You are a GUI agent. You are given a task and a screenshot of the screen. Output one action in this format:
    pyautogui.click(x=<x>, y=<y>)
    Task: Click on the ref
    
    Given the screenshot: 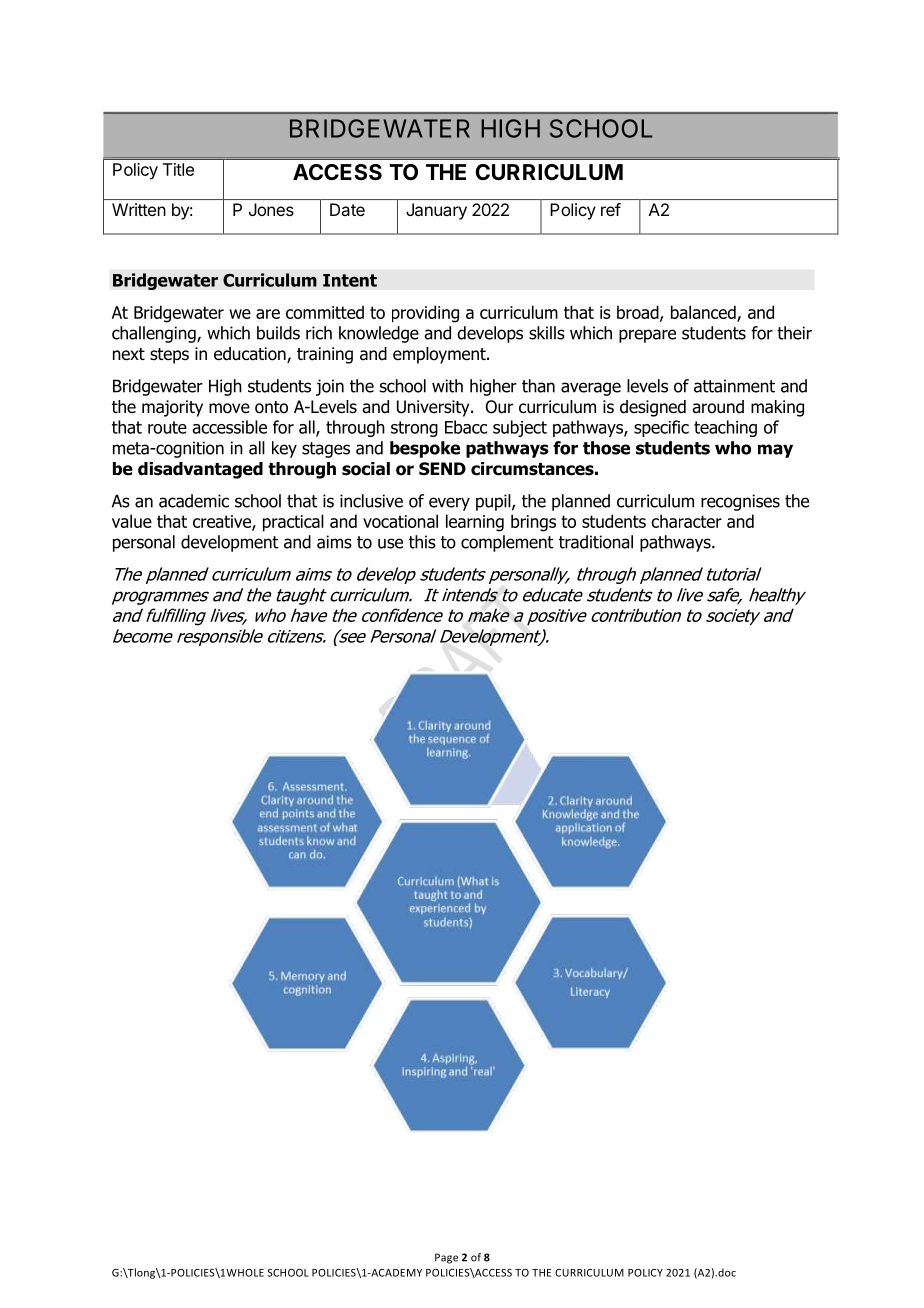 What is the action you would take?
    pyautogui.click(x=611, y=209)
